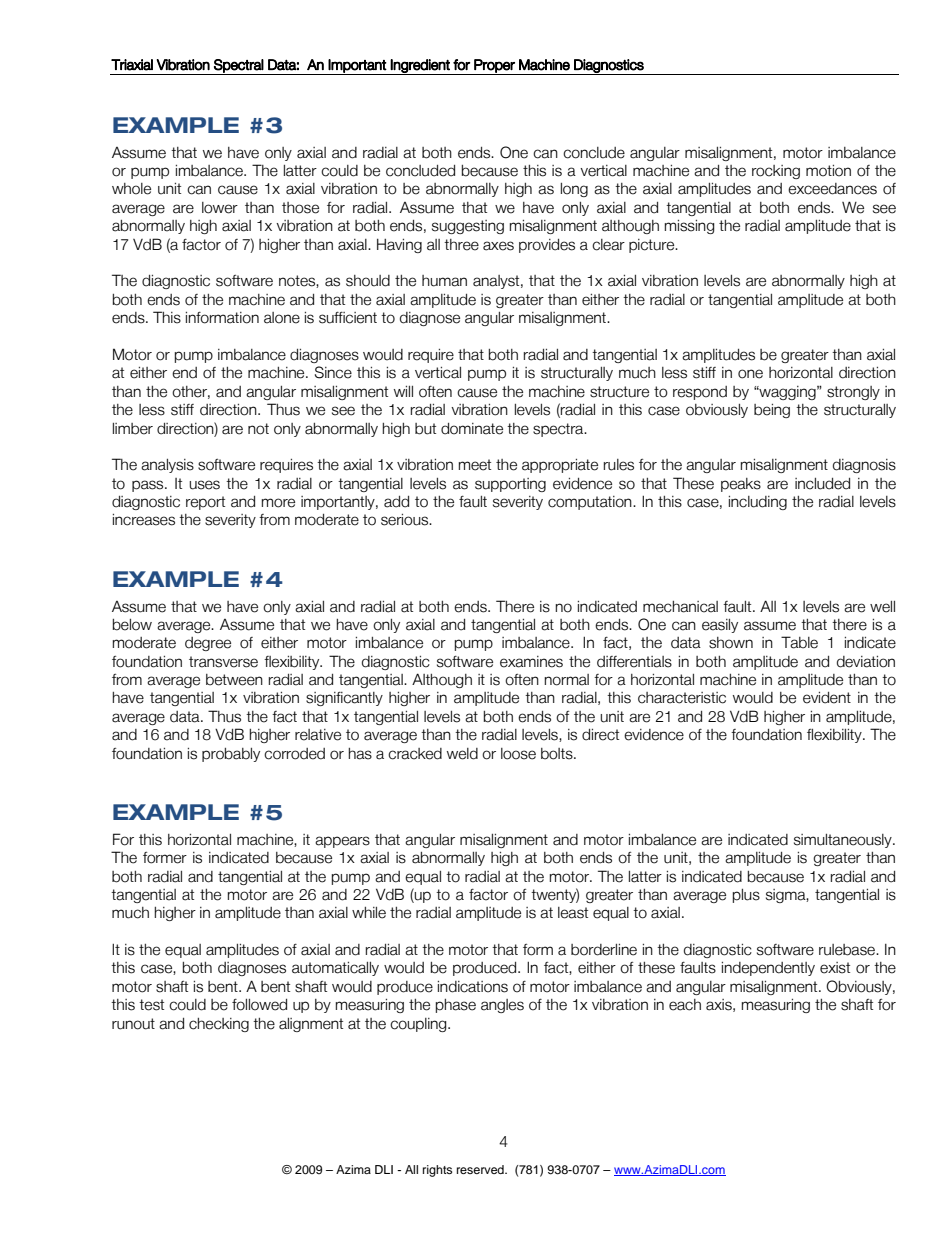  Describe the element at coordinates (776, 172) in the screenshot. I see `rocking` at that location.
